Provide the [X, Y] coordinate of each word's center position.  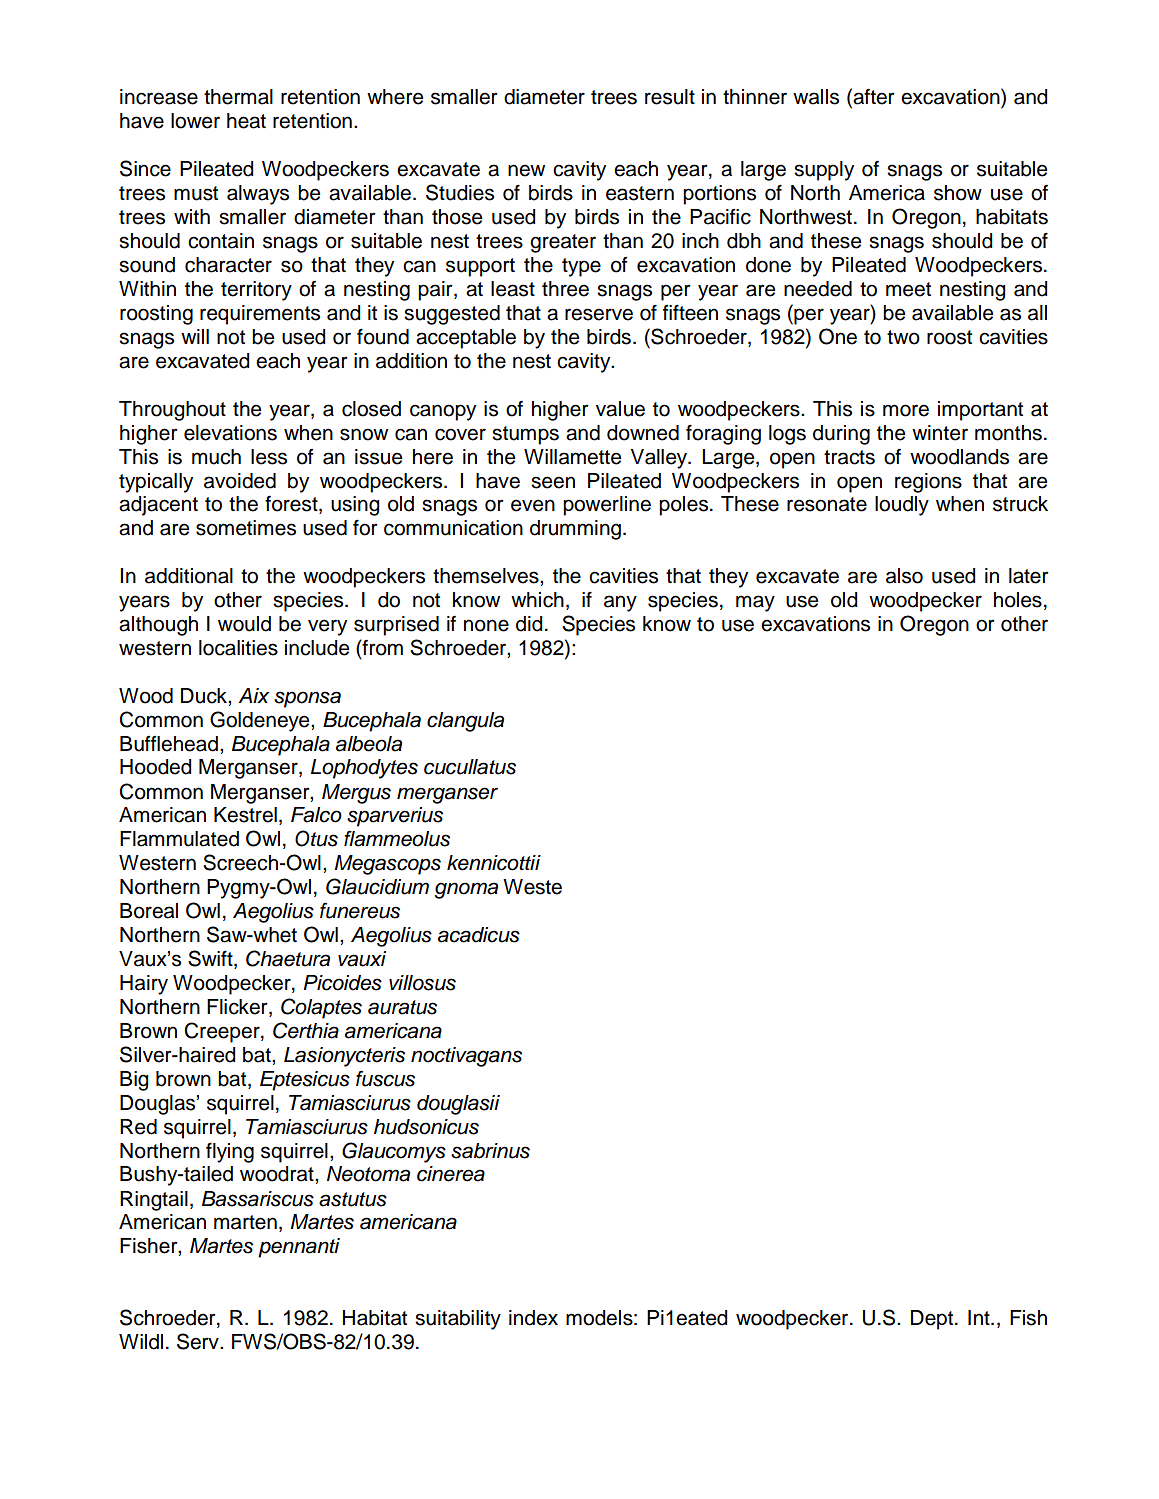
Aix [253, 695]
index [533, 1318]
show [958, 193]
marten [245, 1222]
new [526, 170]
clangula [465, 722]
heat [246, 121]
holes [1018, 600]
